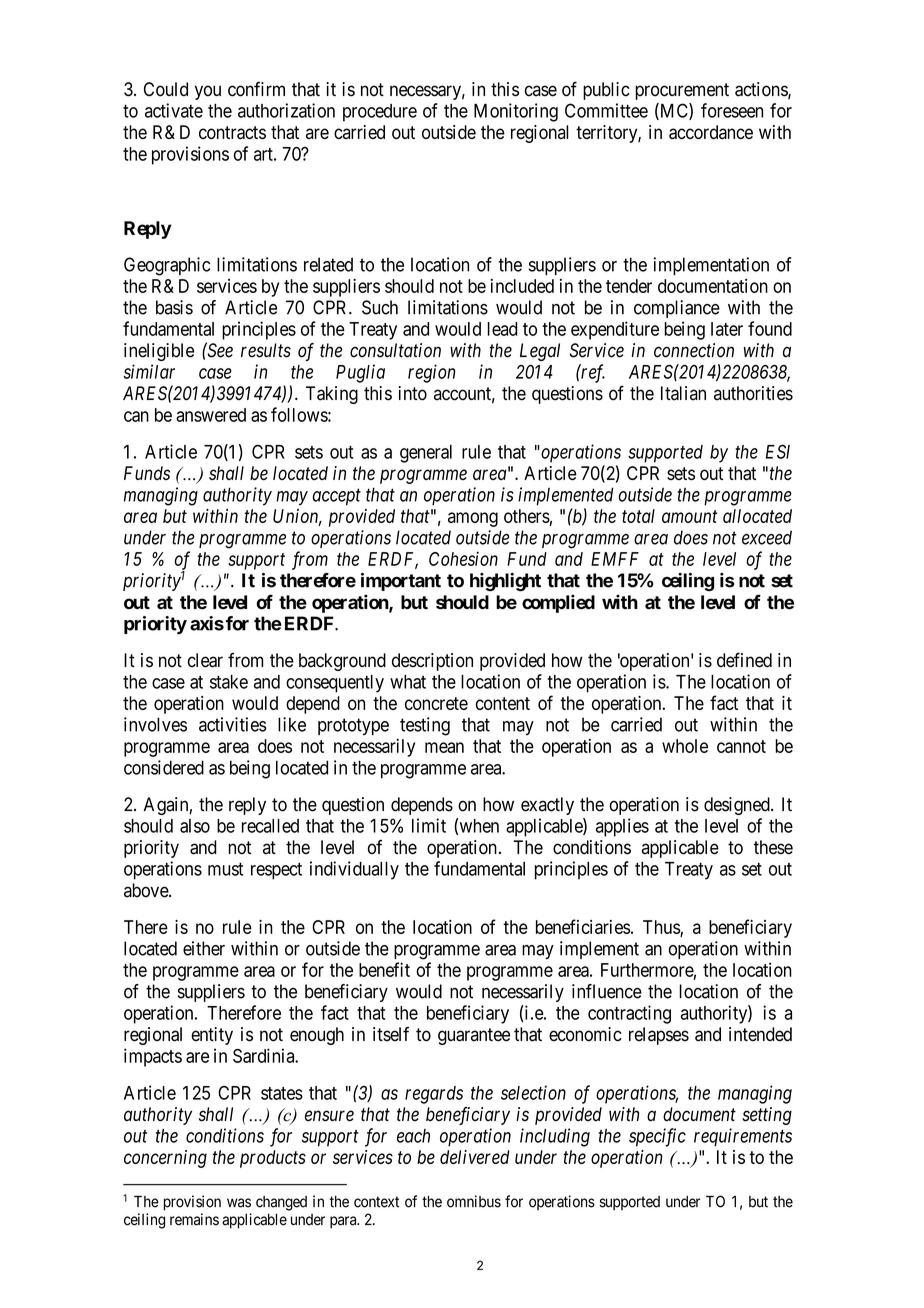 The height and width of the page is (1308, 924). What do you see at coordinates (657, 1137) in the page?
I see `specific` at bounding box center [657, 1137].
